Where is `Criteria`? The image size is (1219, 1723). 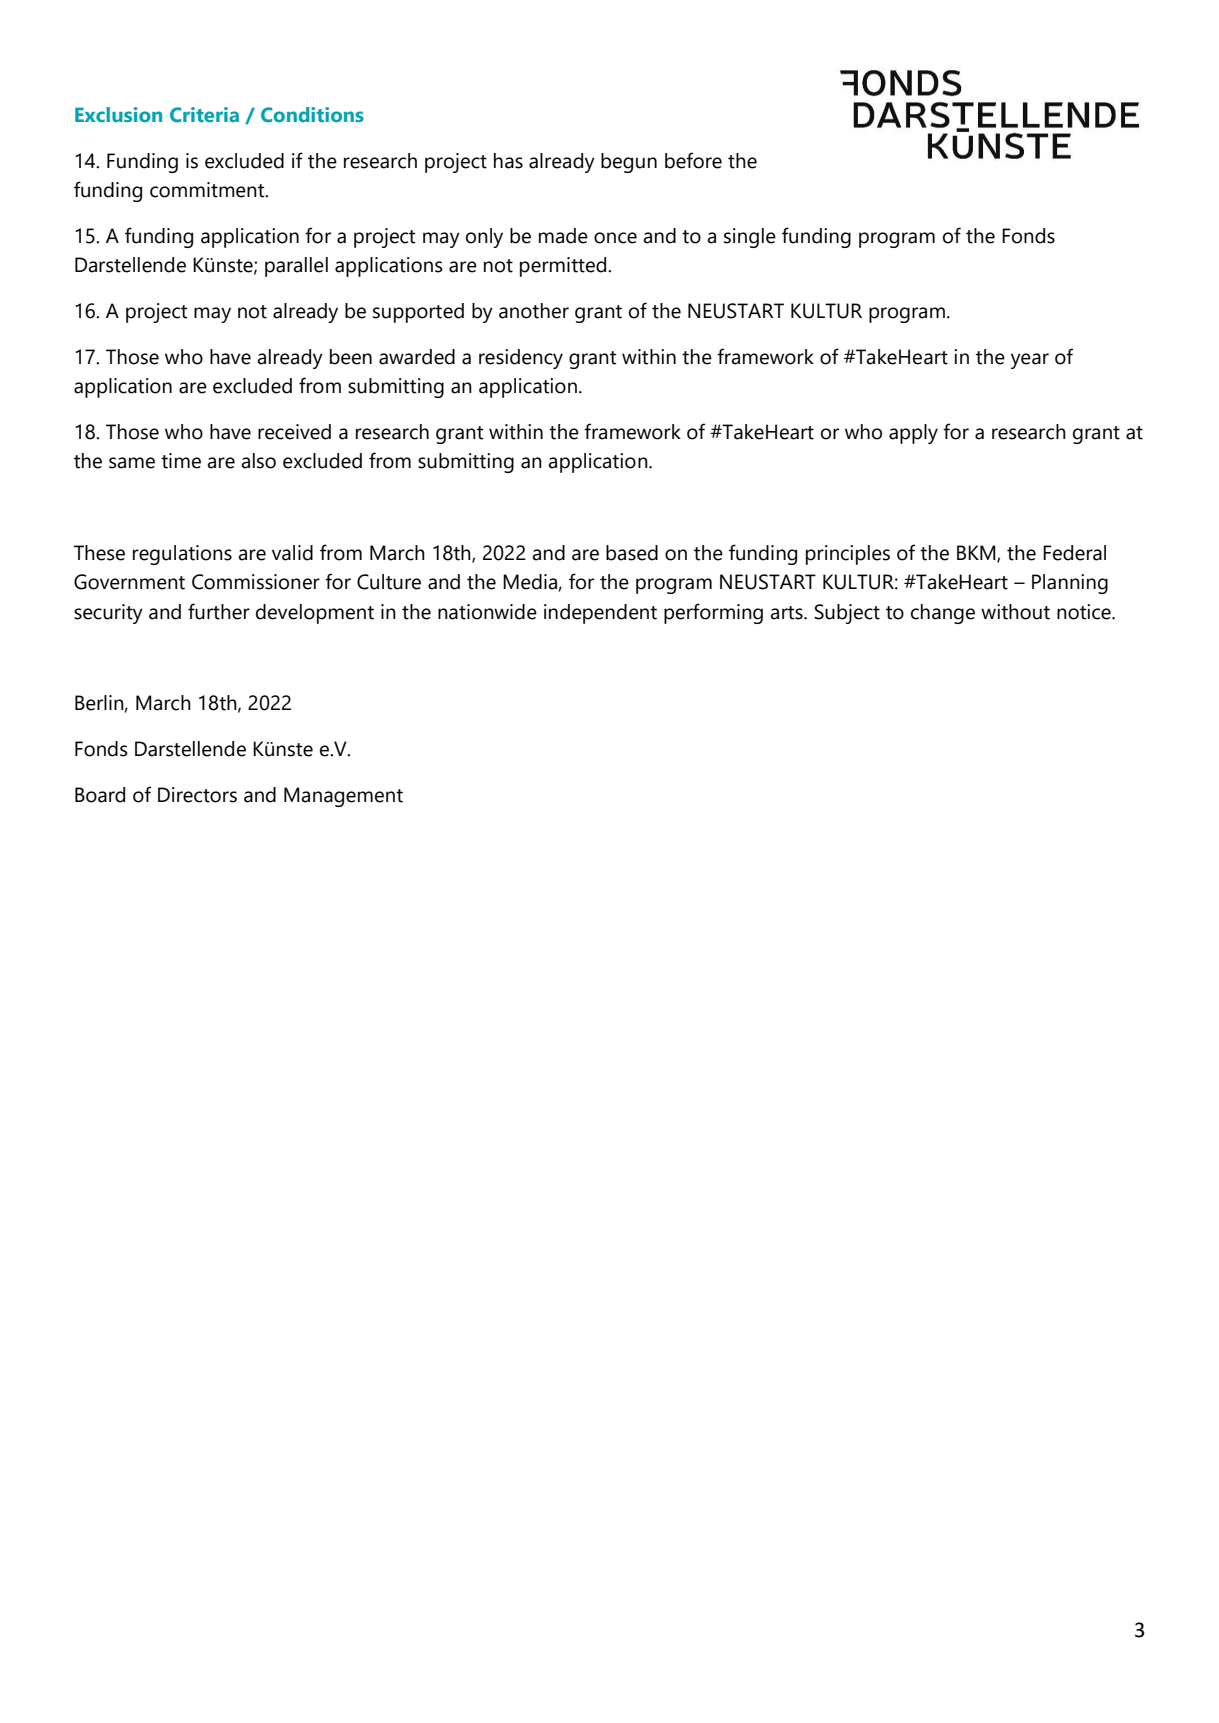
Criteria is located at coordinates (204, 114).
